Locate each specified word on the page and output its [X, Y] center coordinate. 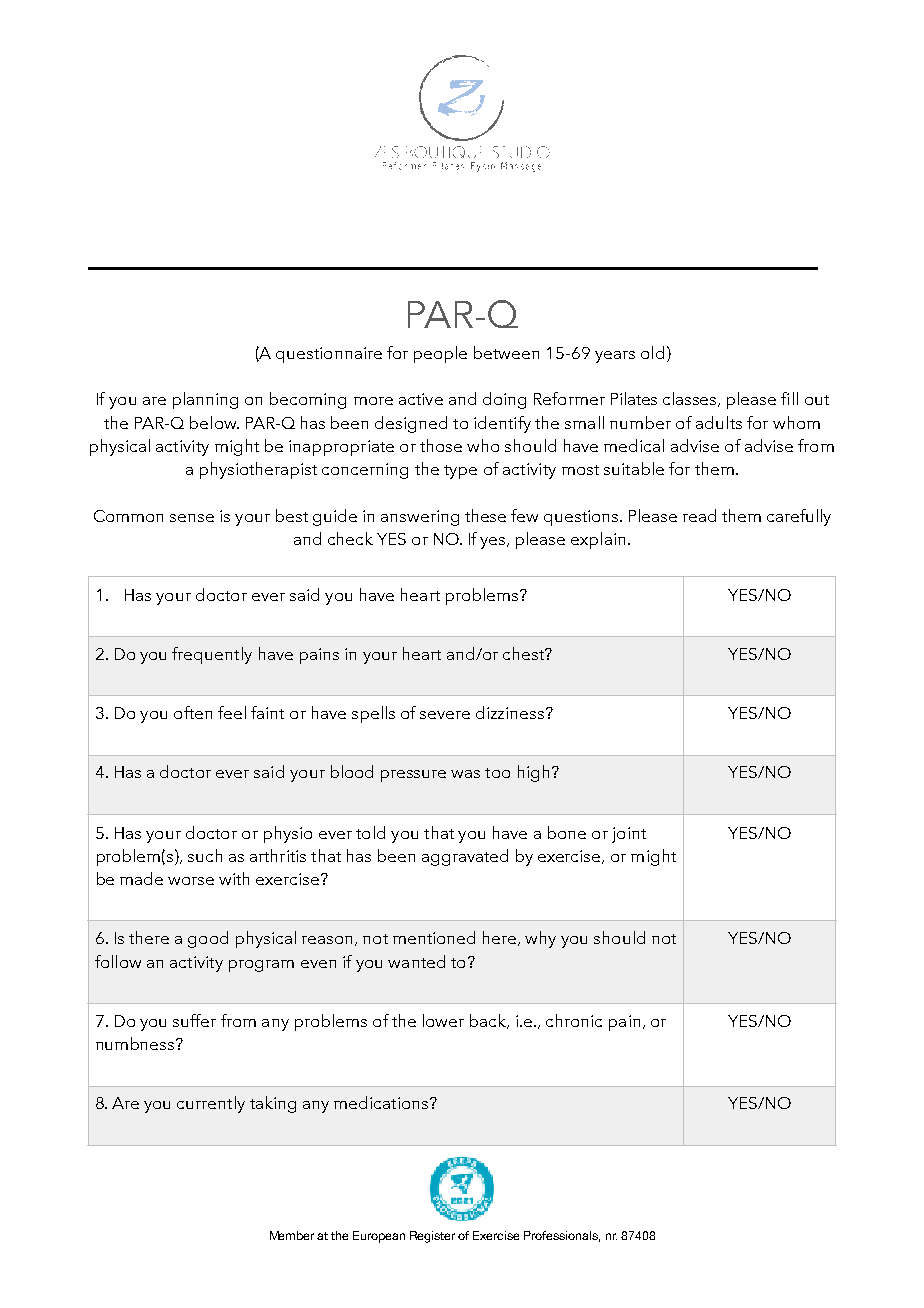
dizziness [511, 712]
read [699, 515]
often [193, 712]
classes [691, 399]
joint [629, 835]
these [485, 515]
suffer [194, 1020]
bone [567, 832]
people [440, 354]
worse [191, 881]
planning [205, 400]
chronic [574, 1020]
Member [292, 1235]
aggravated [465, 857]
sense [192, 518]
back [489, 1021]
